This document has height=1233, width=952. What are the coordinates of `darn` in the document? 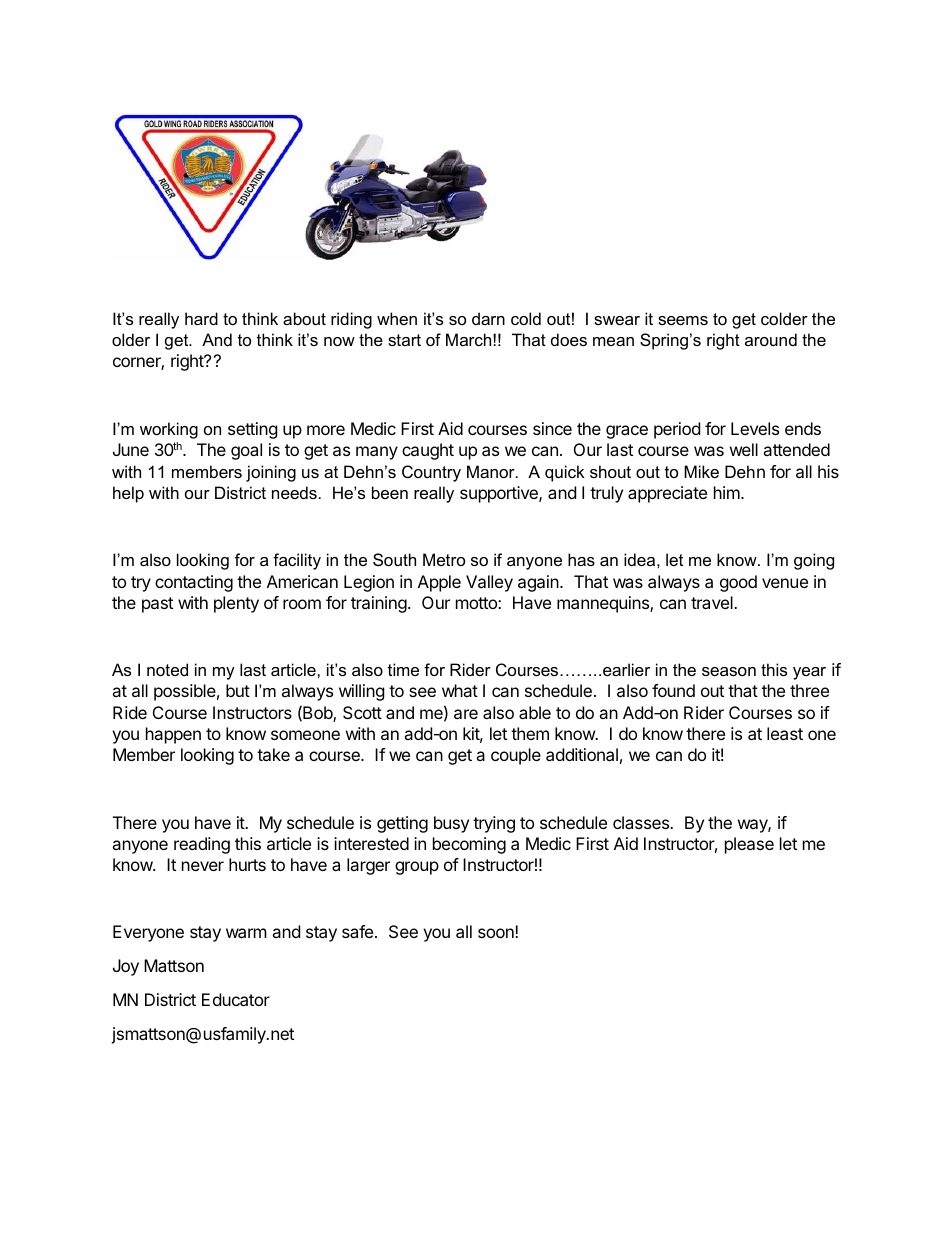 It's located at (488, 318).
